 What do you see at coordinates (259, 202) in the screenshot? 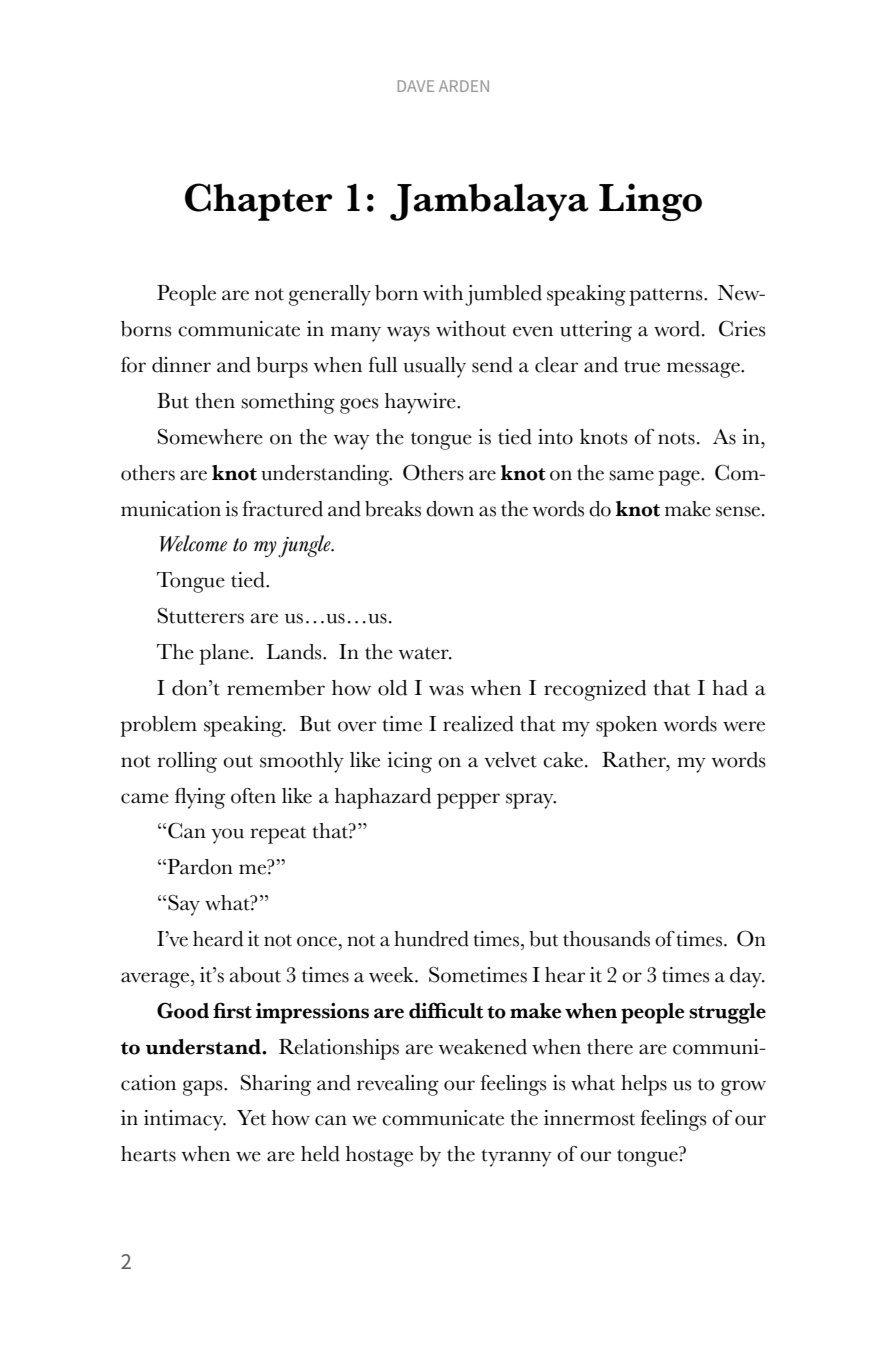
I see `Chapter` at bounding box center [259, 202].
